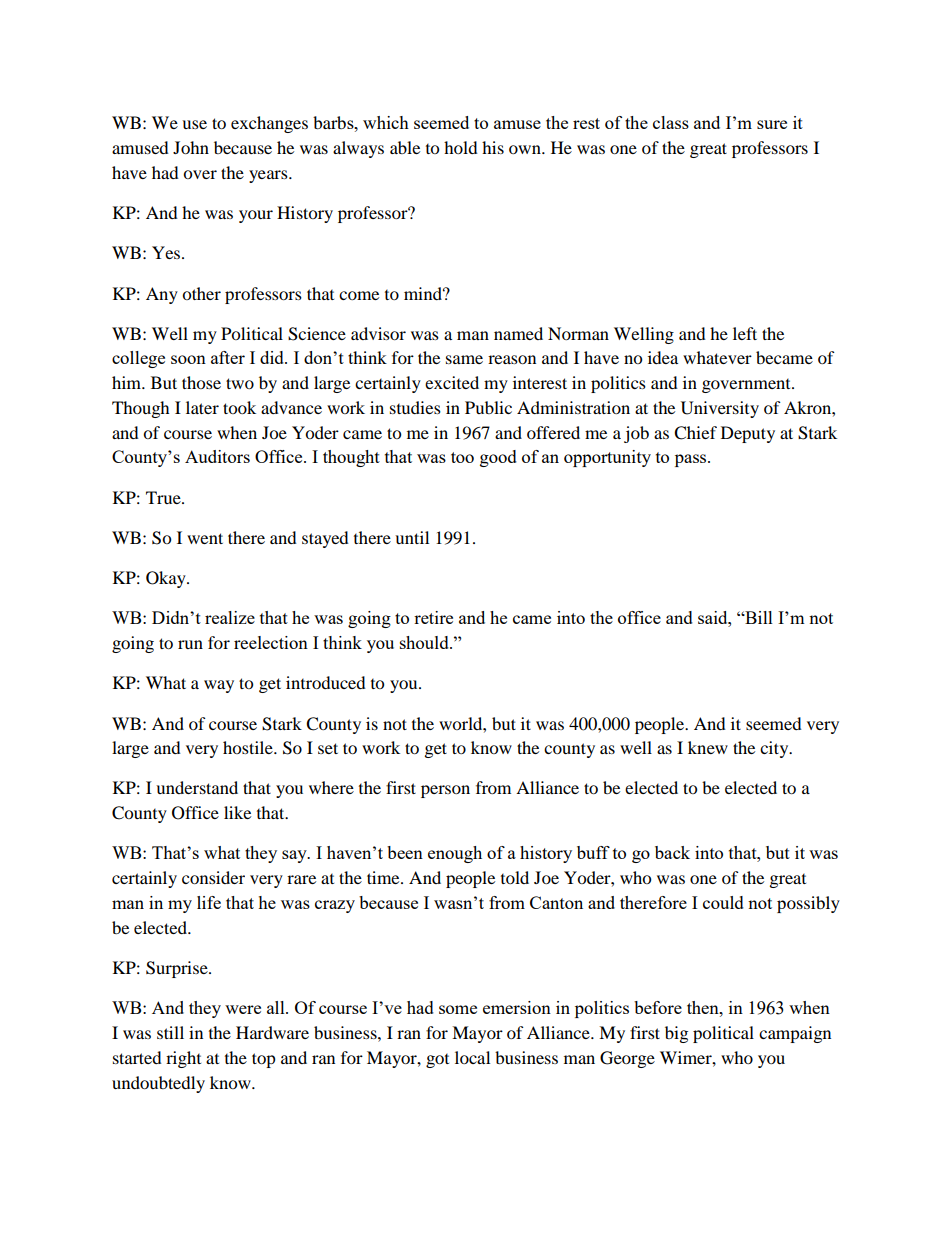  What do you see at coordinates (461, 147) in the screenshot?
I see `hold` at bounding box center [461, 147].
